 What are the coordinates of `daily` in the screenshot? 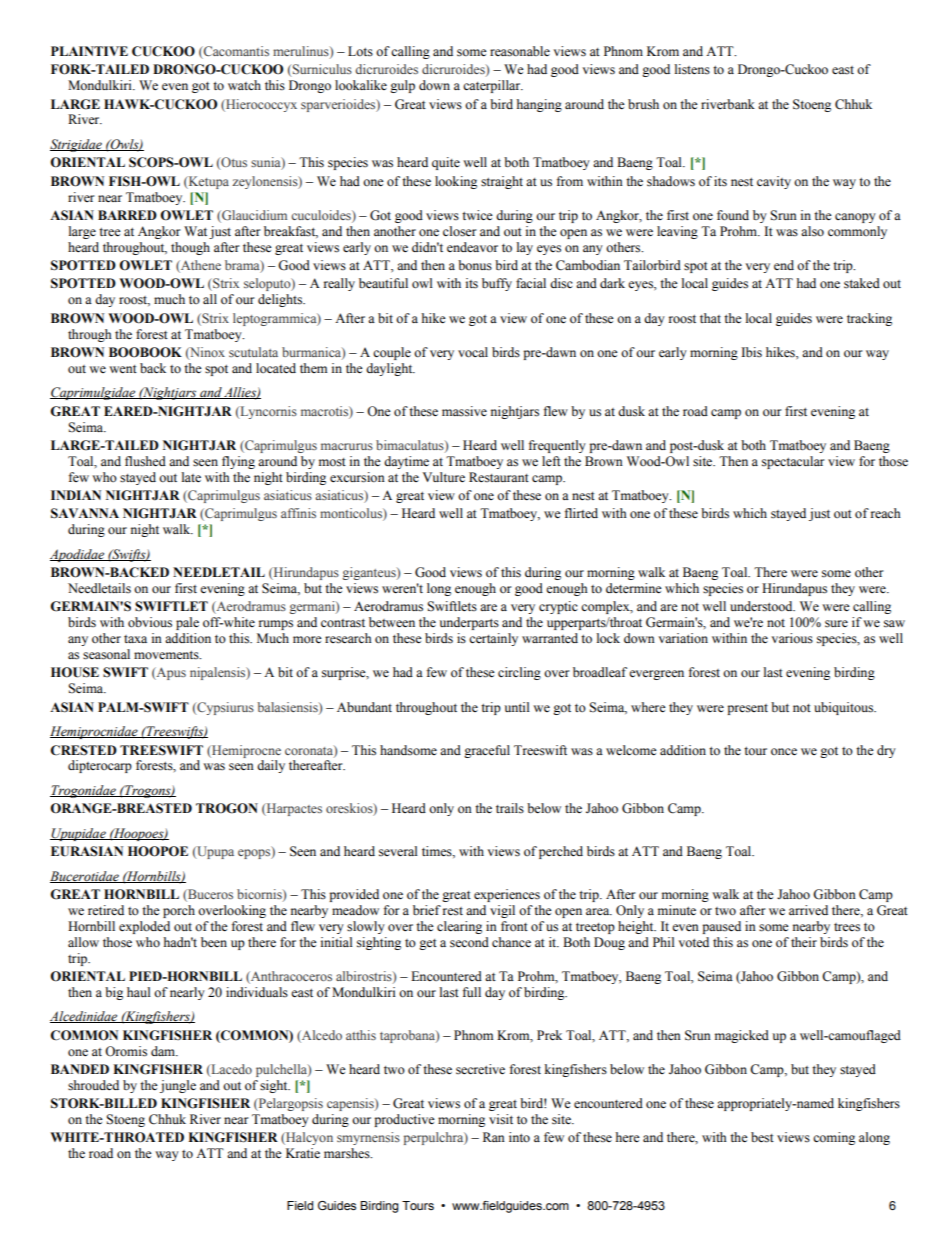 It's located at (271, 766).
